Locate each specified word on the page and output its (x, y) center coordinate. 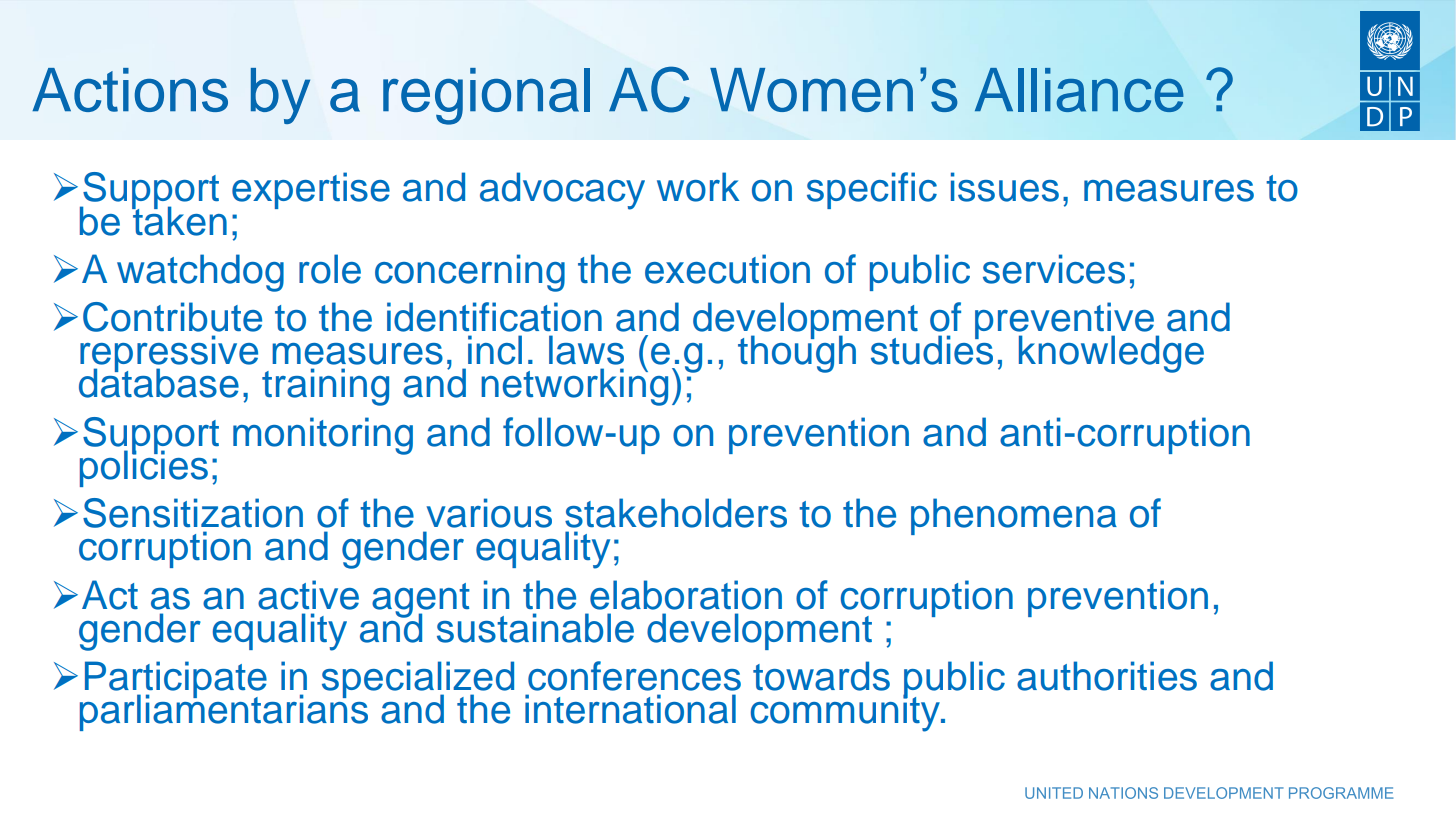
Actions (130, 90)
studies (932, 349)
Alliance (1079, 90)
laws (586, 350)
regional (486, 96)
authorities (1107, 676)
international (630, 709)
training (325, 387)
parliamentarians (224, 711)
